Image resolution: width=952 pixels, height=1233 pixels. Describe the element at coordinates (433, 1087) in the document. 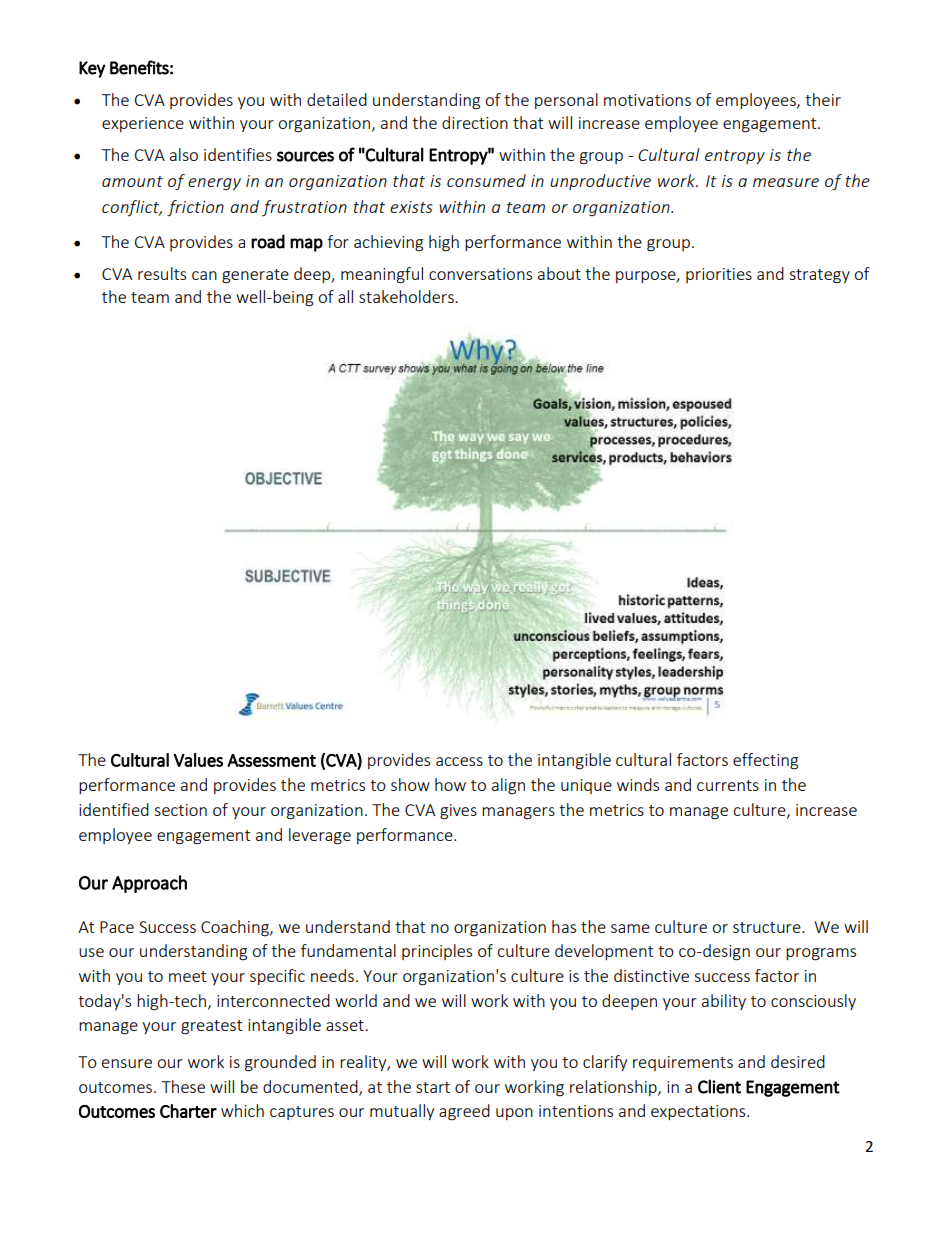

I see `start` at that location.
